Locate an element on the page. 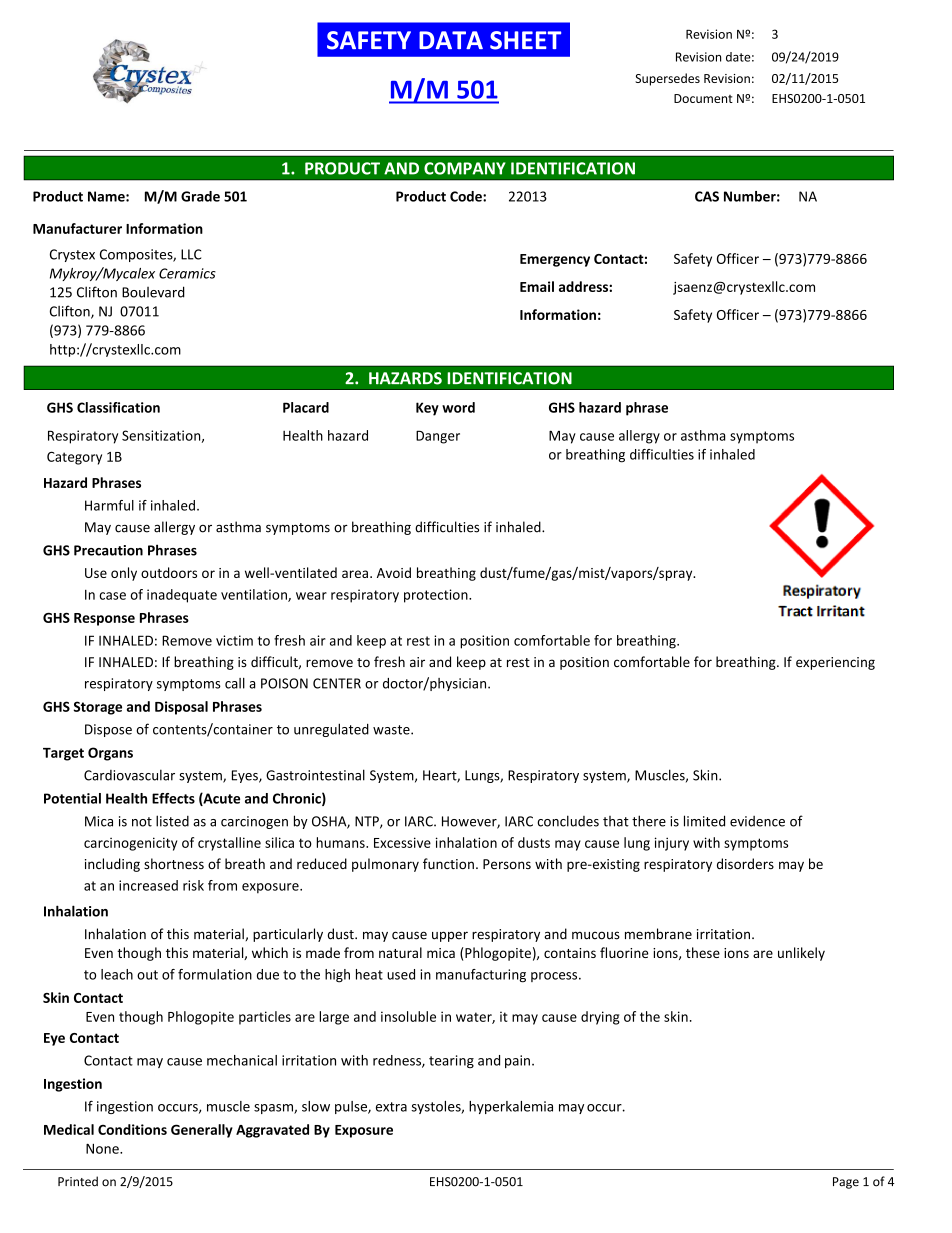 The width and height of the document is (952, 1233). experiencing is located at coordinates (835, 663).
